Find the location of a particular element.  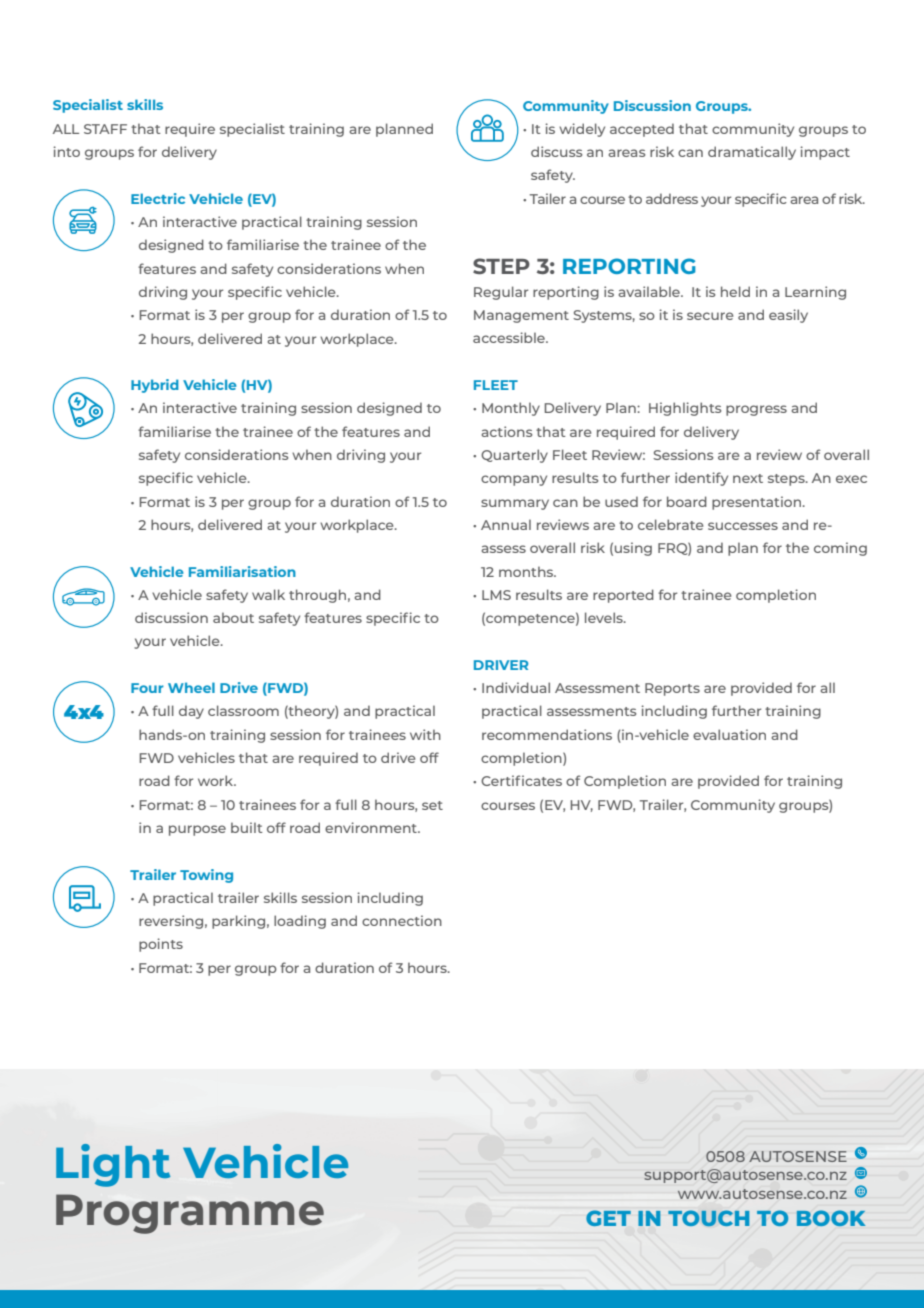

widely is located at coordinates (582, 130).
